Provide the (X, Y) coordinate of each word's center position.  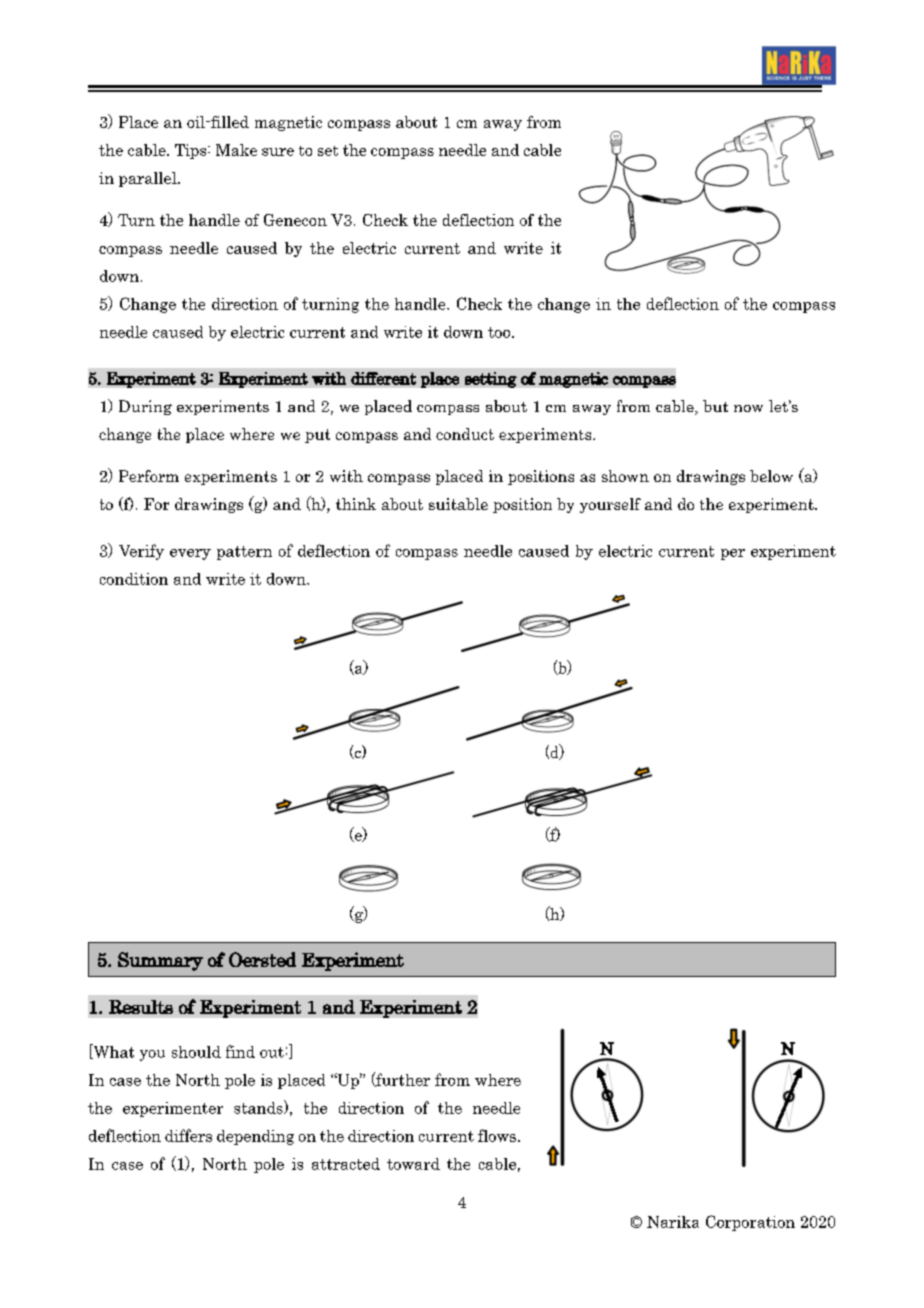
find (240, 1051)
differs (188, 1135)
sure (278, 152)
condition (134, 579)
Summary (160, 961)
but (715, 406)
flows (497, 1135)
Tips (192, 151)
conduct (465, 434)
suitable (458, 504)
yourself (610, 505)
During (145, 407)
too (500, 332)
